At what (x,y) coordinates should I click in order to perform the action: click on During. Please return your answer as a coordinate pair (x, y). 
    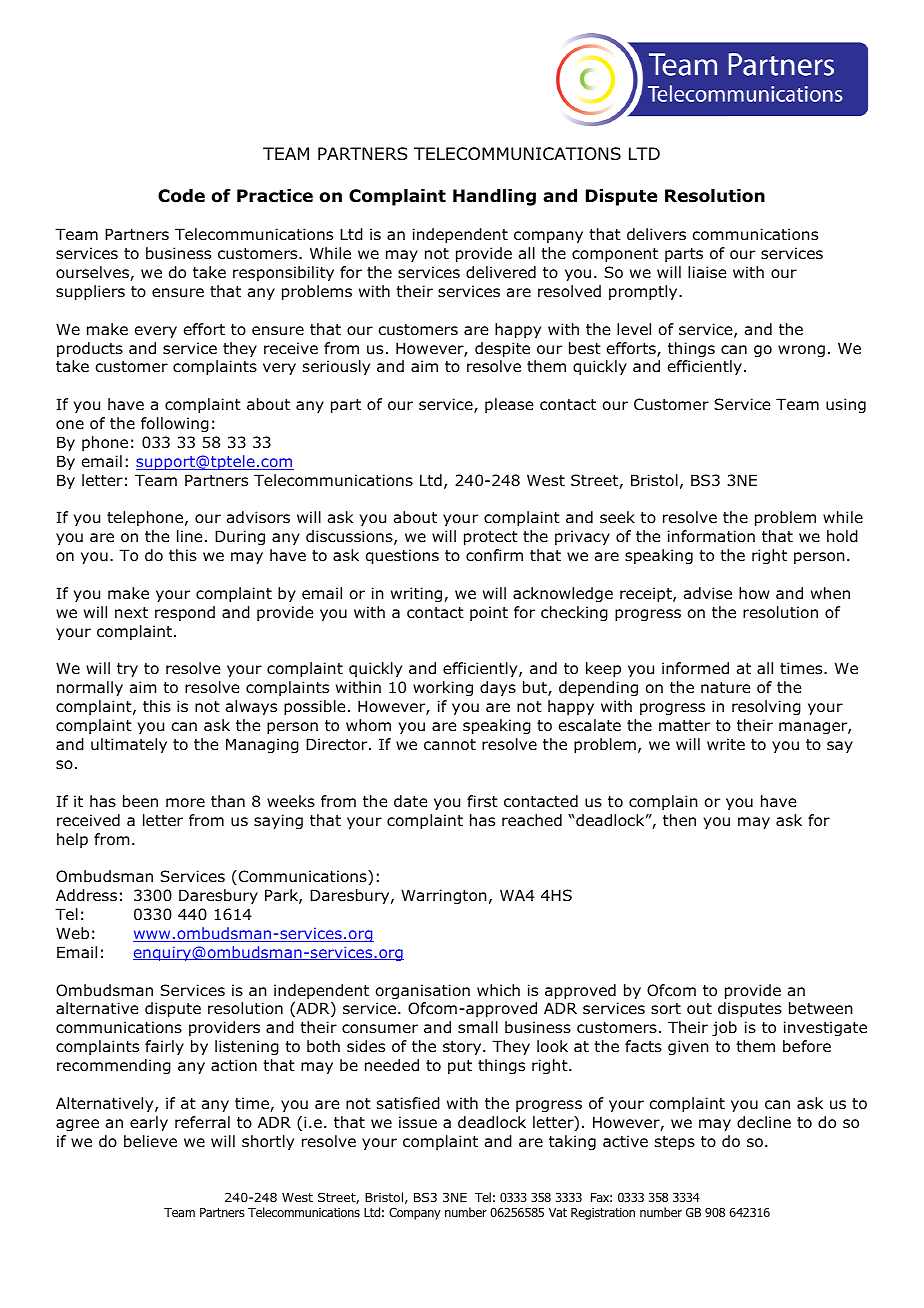
    Looking at the image, I should click on (240, 537).
